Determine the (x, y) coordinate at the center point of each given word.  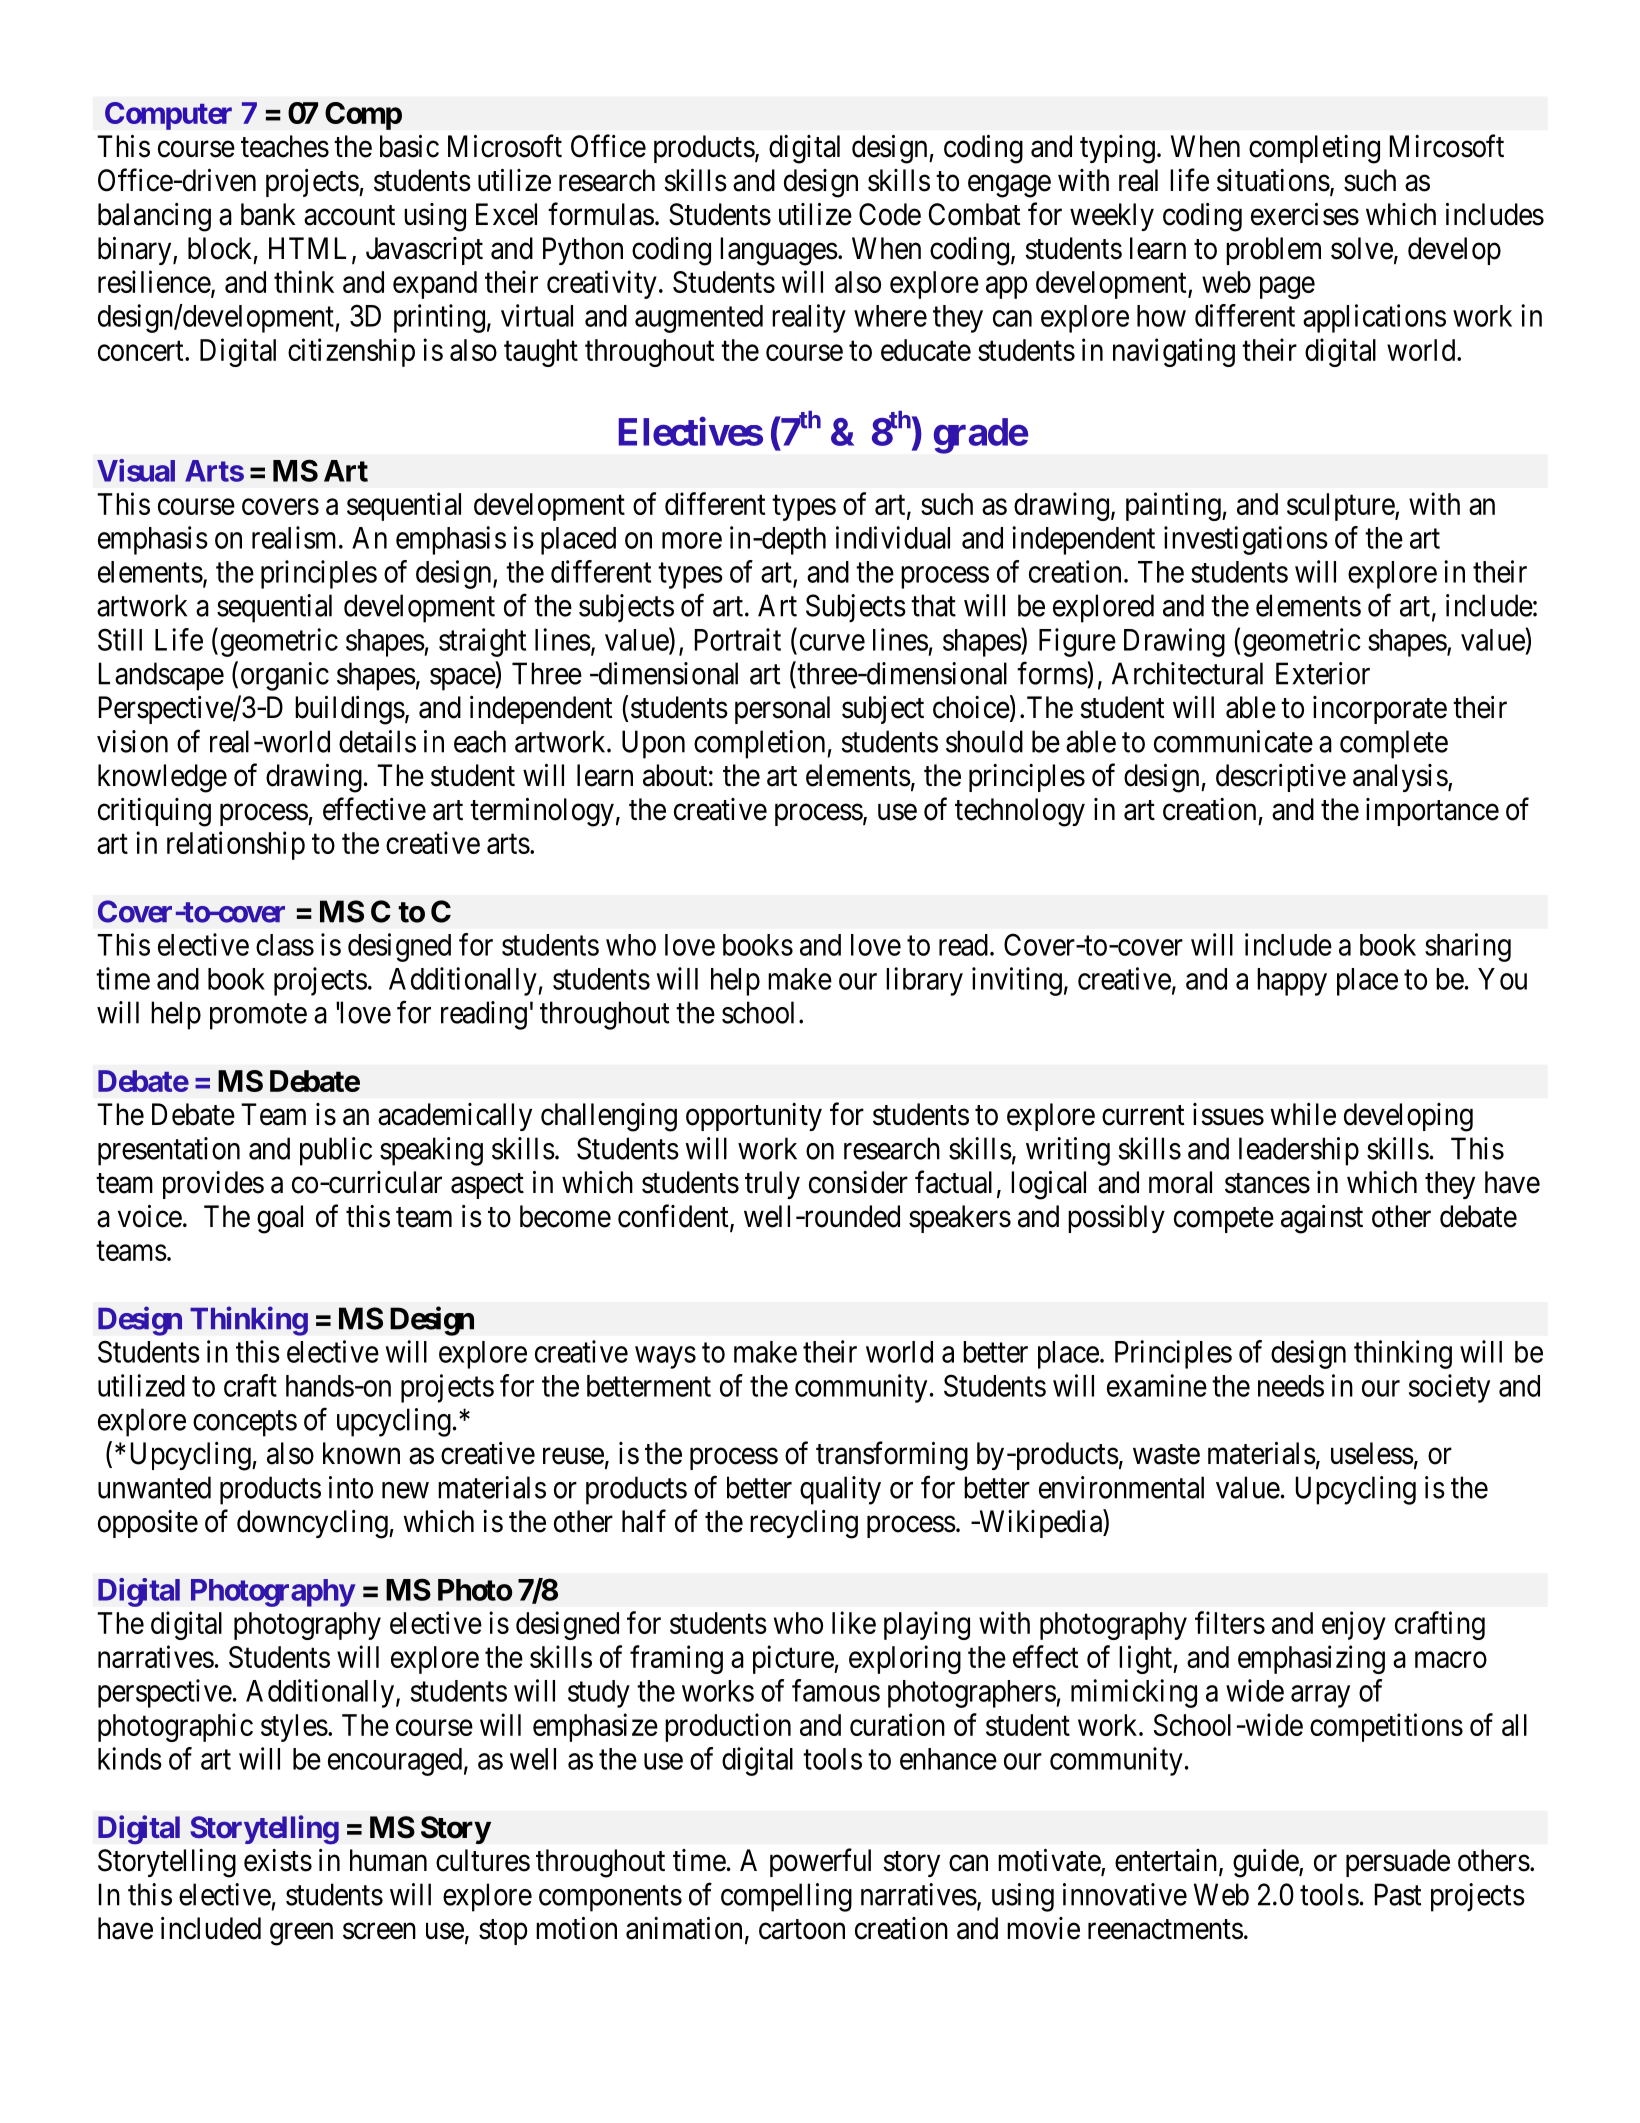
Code (890, 214)
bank (268, 214)
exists (278, 1860)
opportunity (754, 1117)
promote (258, 1017)
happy (1292, 982)
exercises (1305, 214)
